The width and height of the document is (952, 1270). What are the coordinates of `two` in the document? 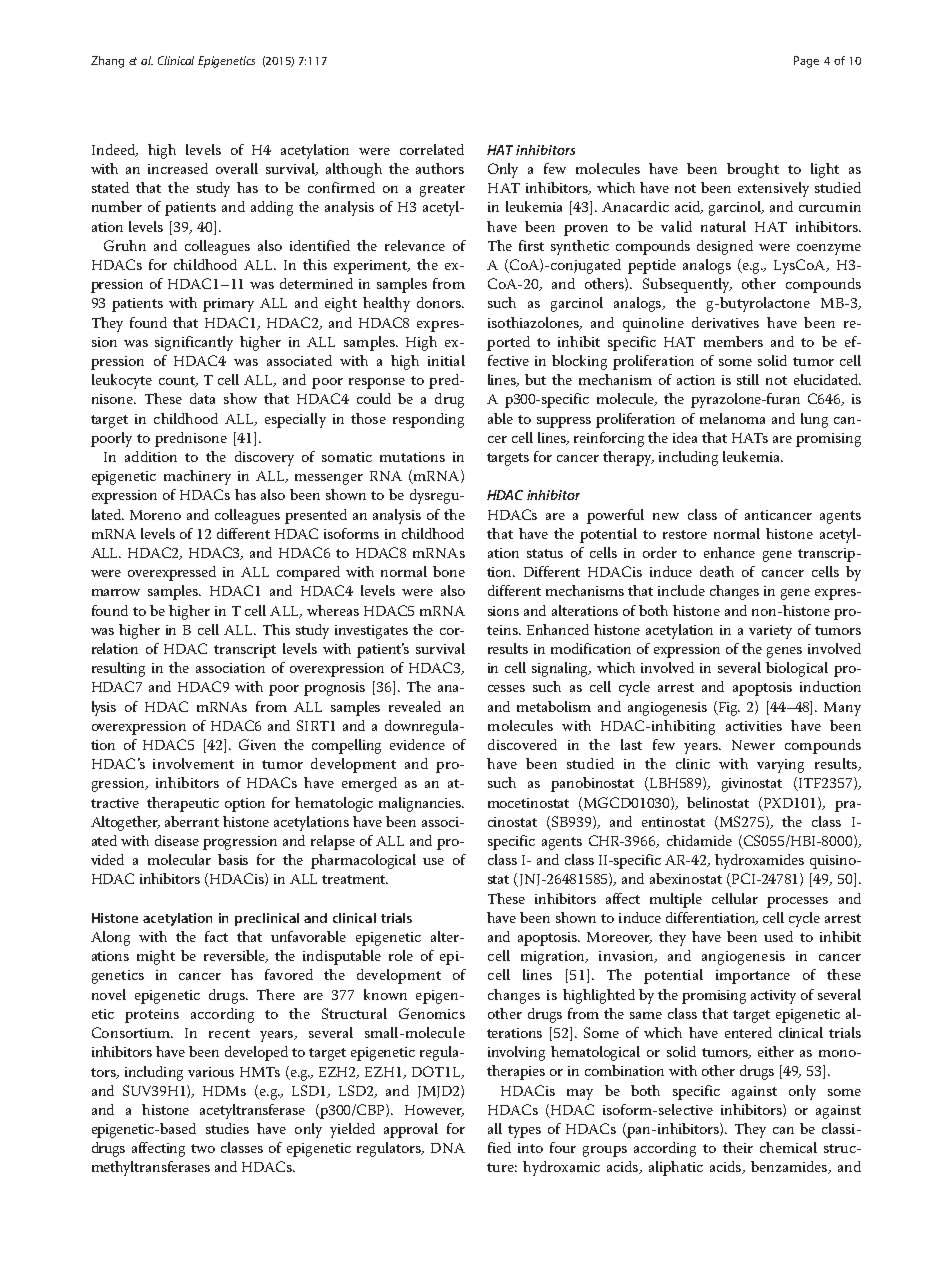 It's located at (203, 1148).
